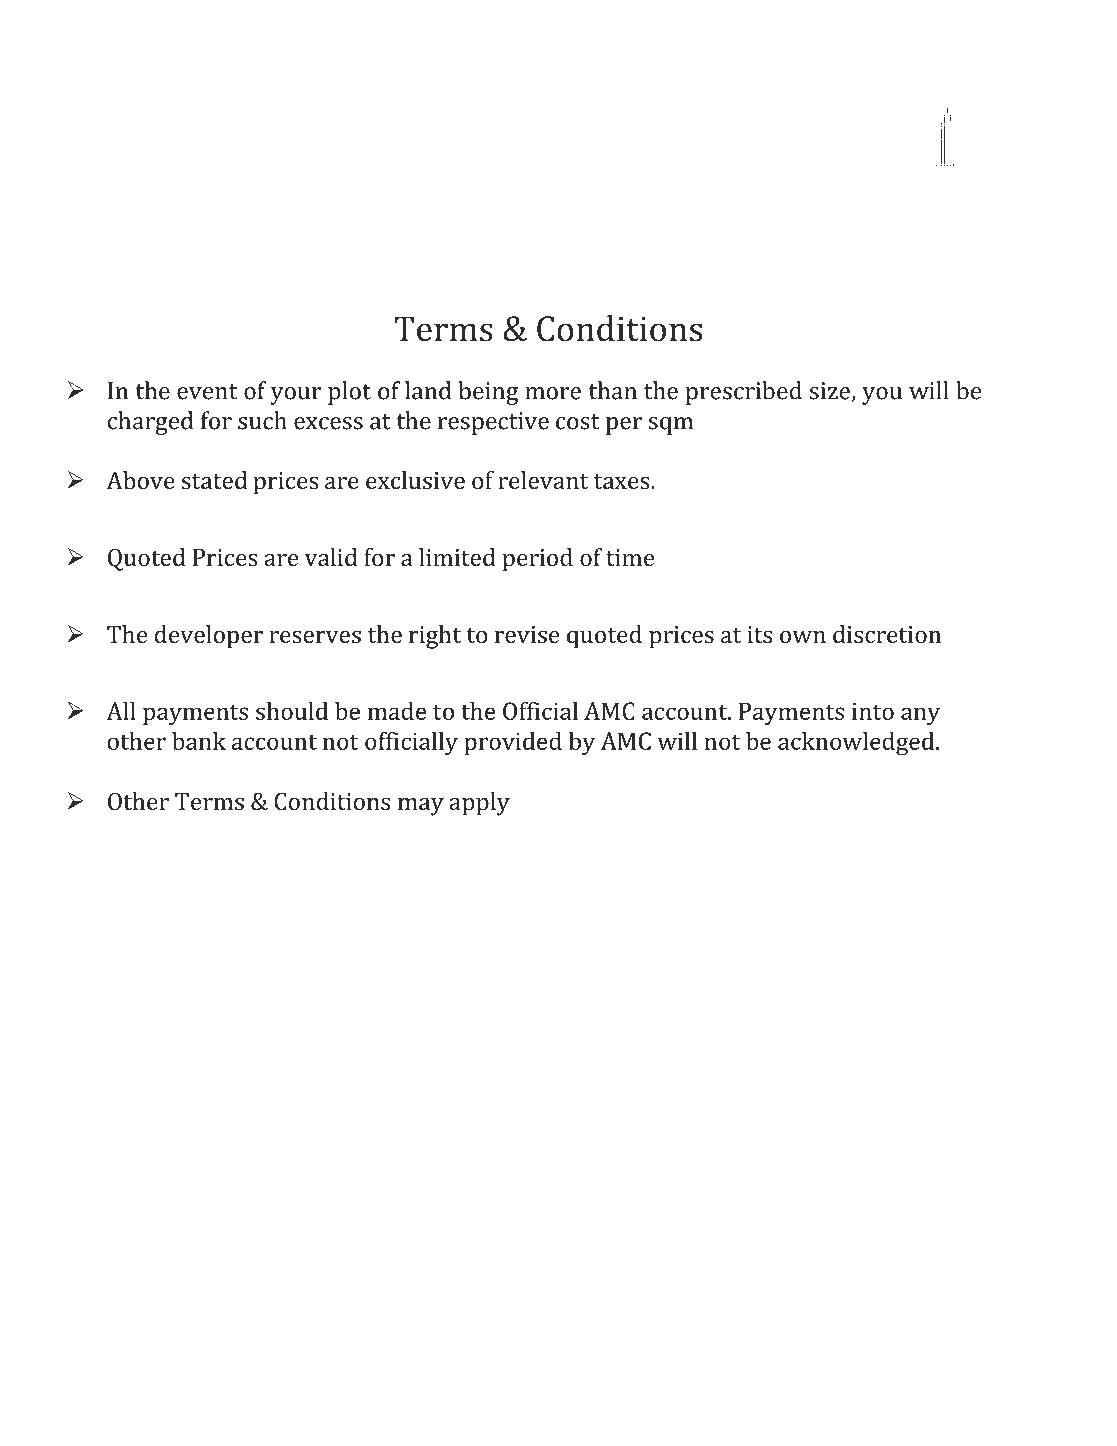 The height and width of the document is (1446, 1117). I want to click on may, so click(421, 807).
